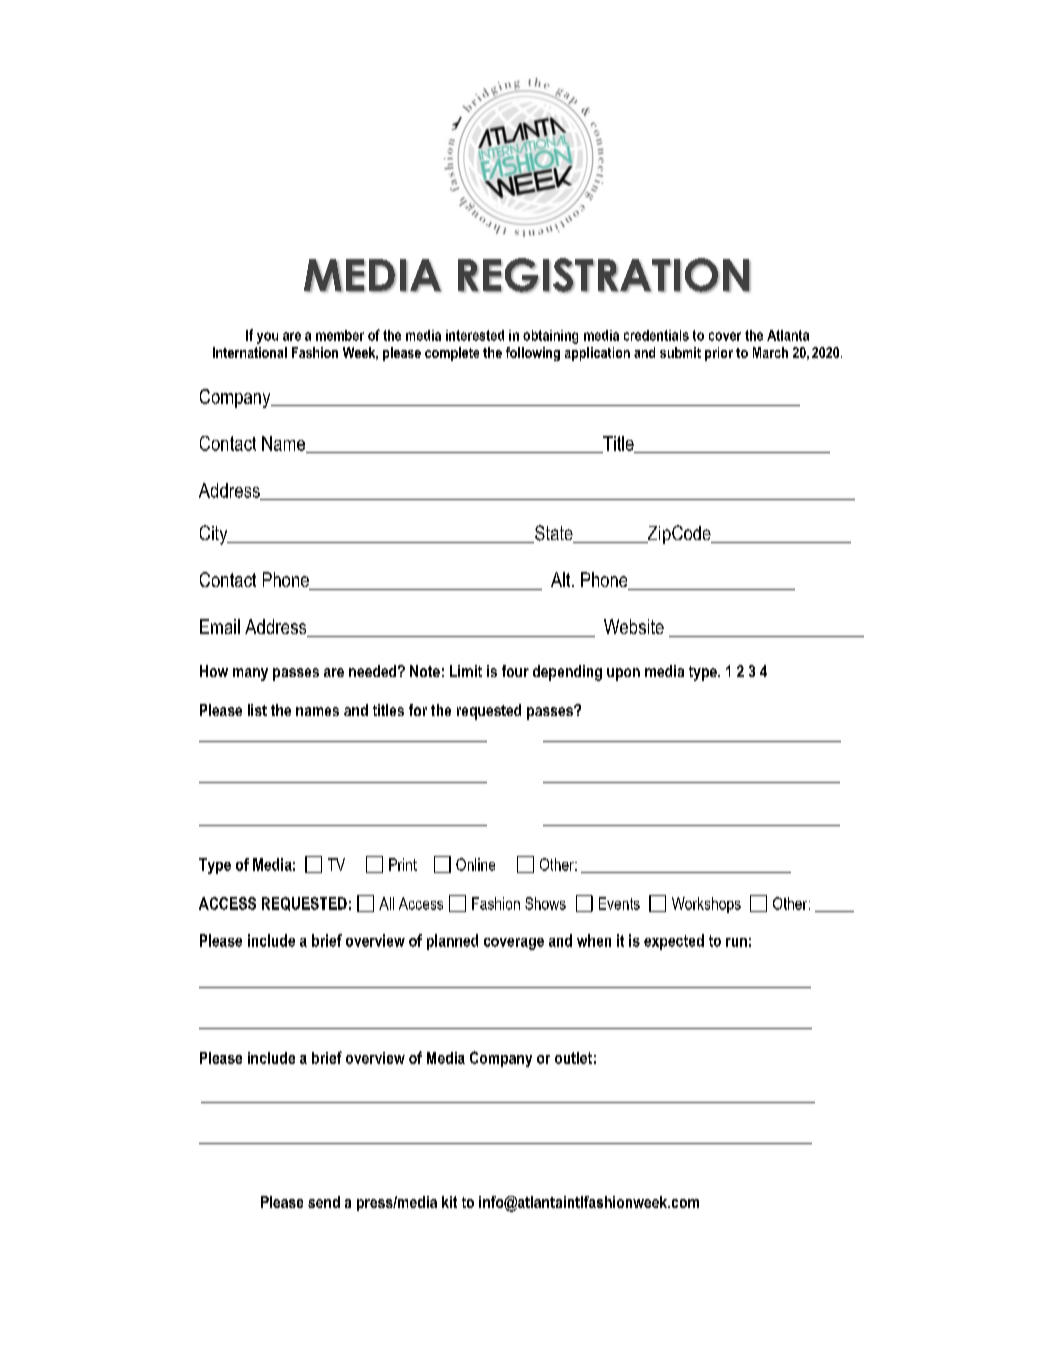  What do you see at coordinates (719, 354) in the screenshot?
I see `prior` at bounding box center [719, 354].
